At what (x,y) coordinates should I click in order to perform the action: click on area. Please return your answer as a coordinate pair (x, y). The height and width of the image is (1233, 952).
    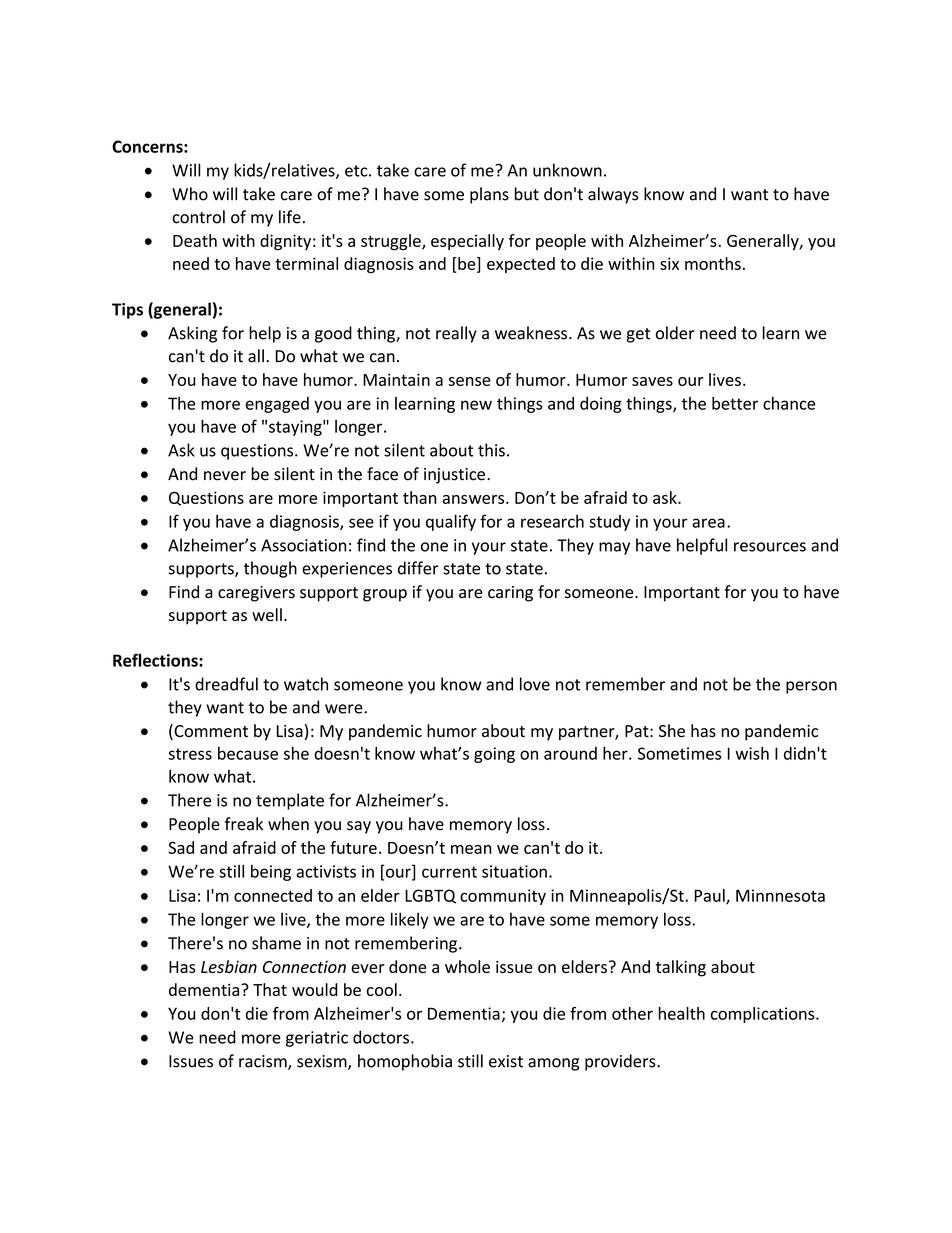
    Looking at the image, I should click on (708, 523).
